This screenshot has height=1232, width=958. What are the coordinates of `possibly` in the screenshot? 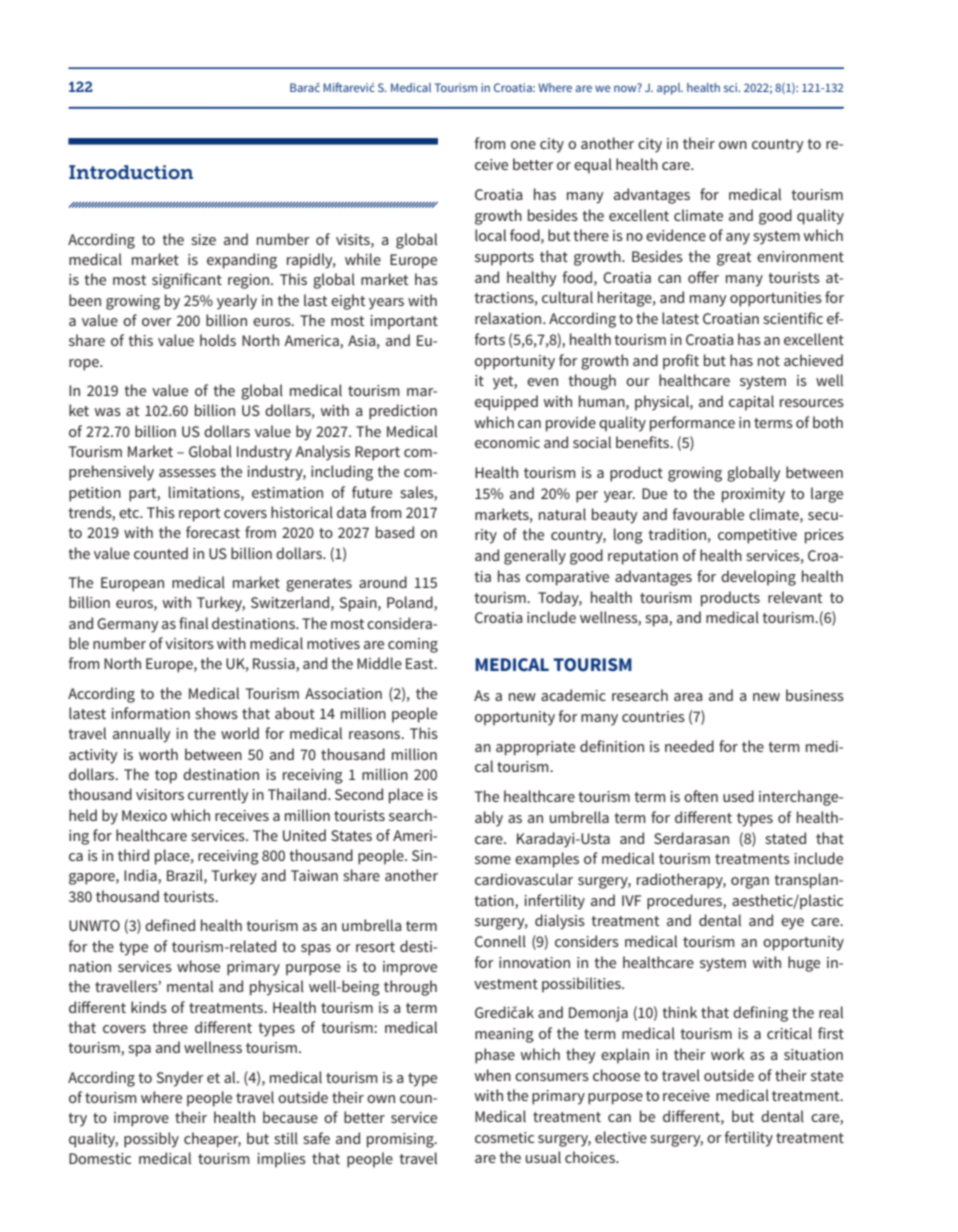 It's located at (151, 1140).
